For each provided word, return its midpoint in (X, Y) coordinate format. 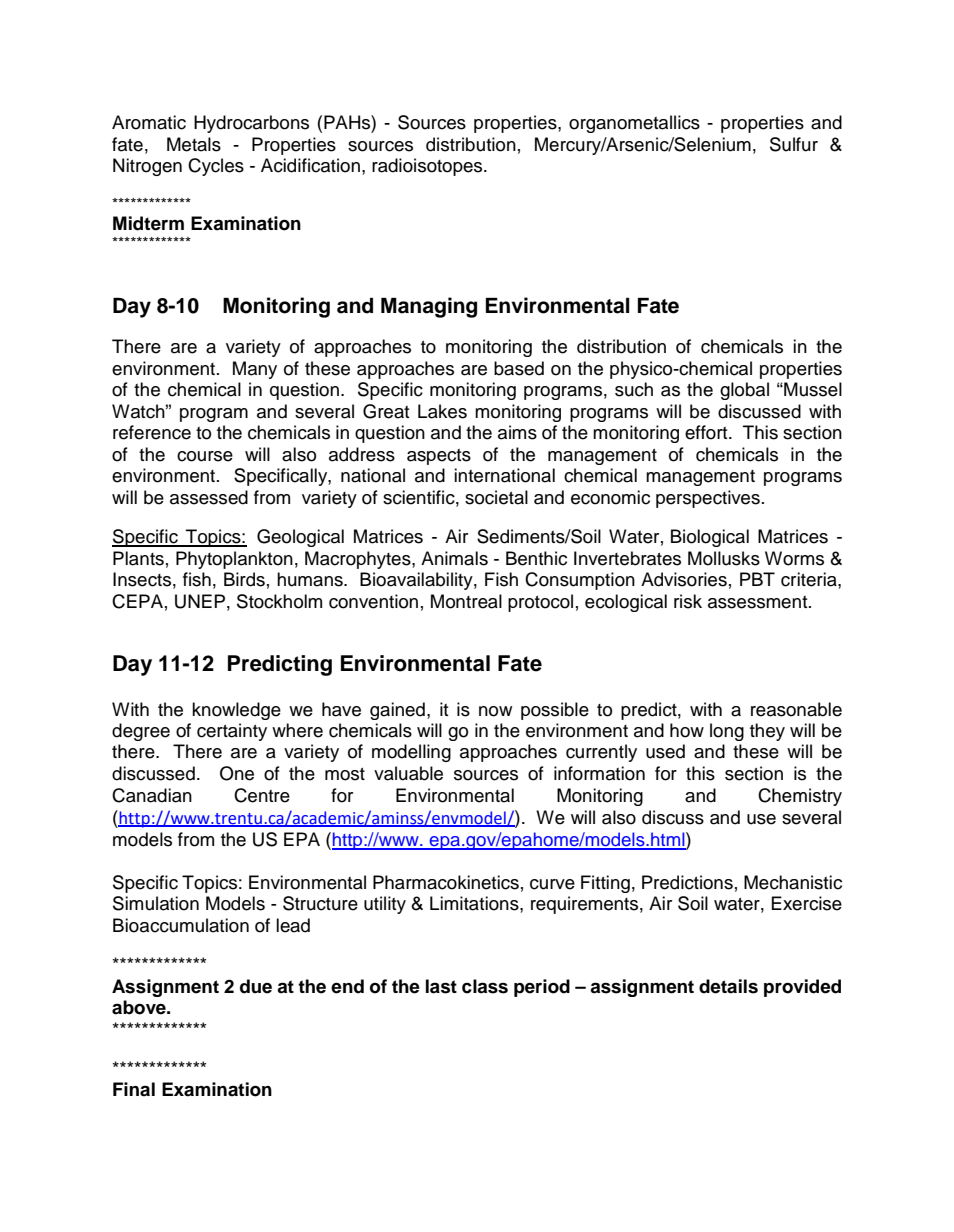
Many (255, 370)
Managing (429, 307)
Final (134, 1089)
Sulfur (794, 144)
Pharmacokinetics (446, 882)
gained (397, 711)
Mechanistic (793, 882)
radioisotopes (428, 167)
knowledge (236, 711)
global (744, 391)
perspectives (708, 499)
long (727, 732)
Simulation (156, 903)
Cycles (216, 167)
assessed (209, 497)
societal (496, 497)
